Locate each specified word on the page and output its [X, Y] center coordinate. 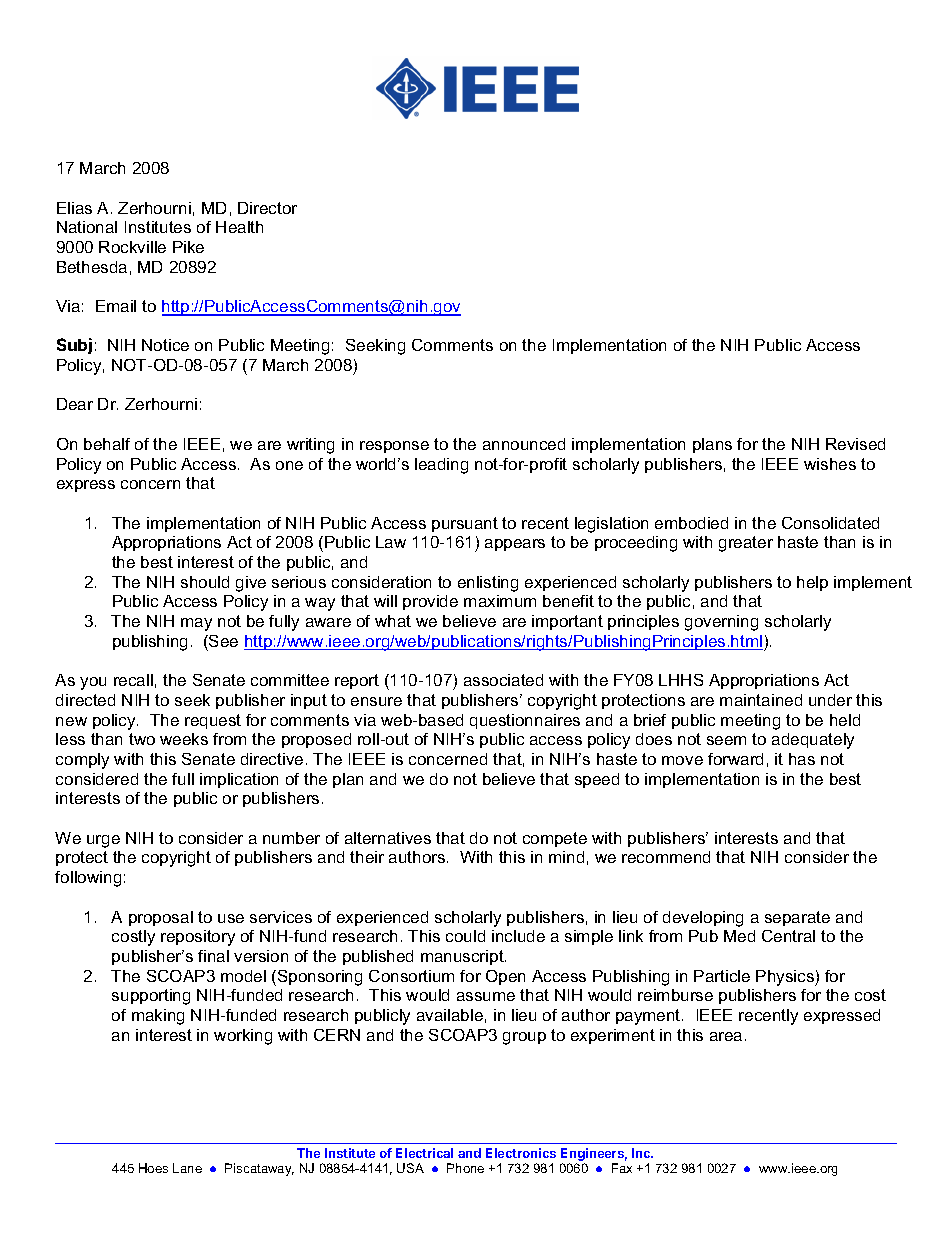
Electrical [424, 1153]
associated [503, 680]
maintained [761, 700]
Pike [188, 247]
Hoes [153, 1168]
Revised [855, 444]
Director [267, 208]
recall [133, 680]
